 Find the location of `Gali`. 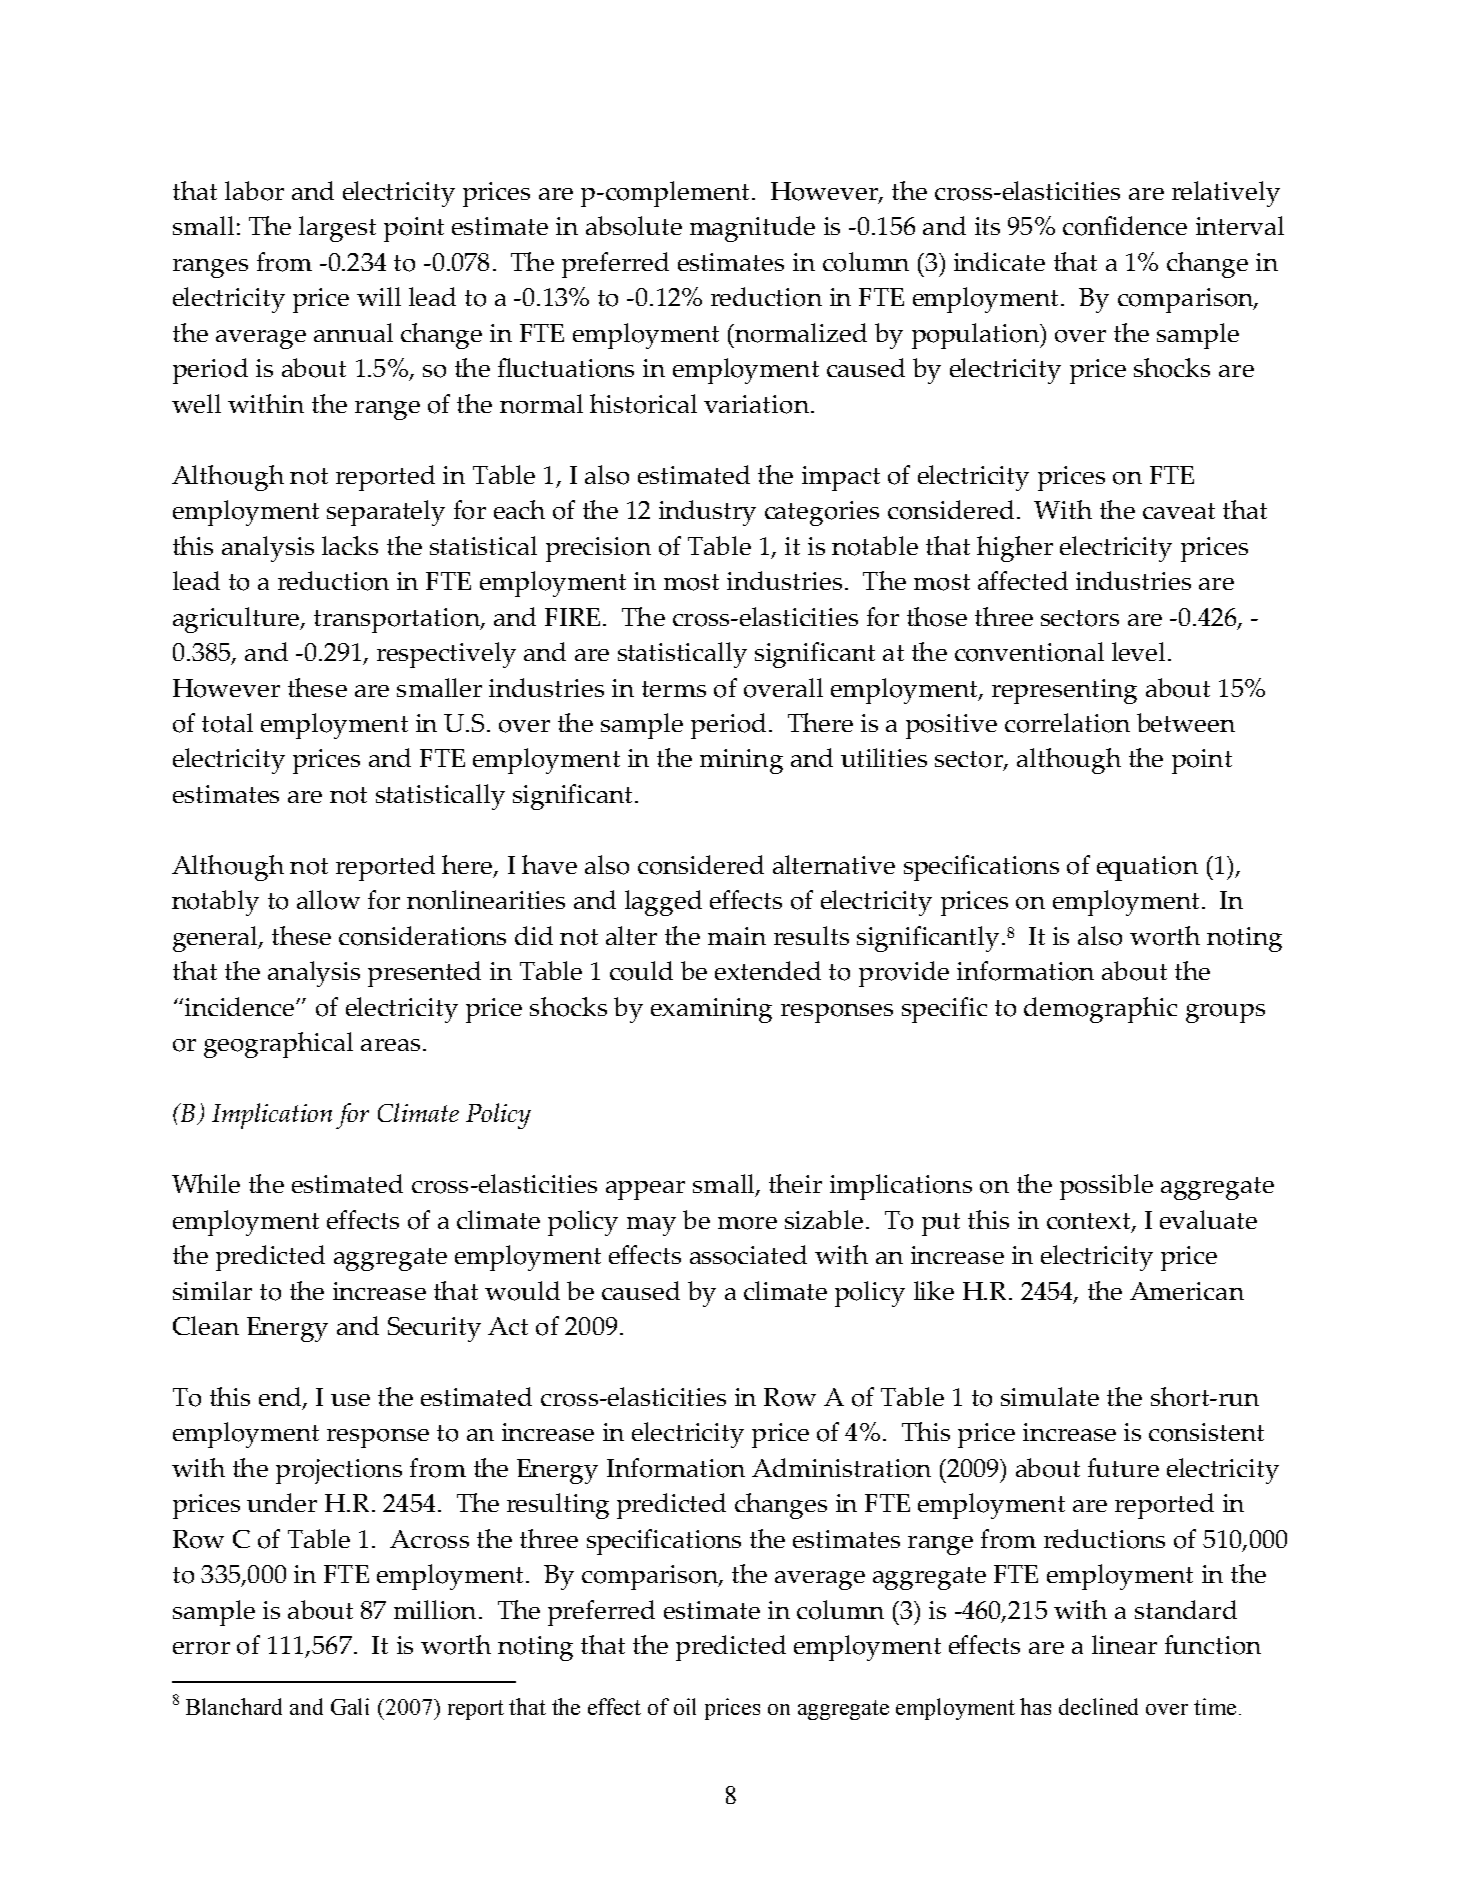

Gali is located at coordinates (350, 1706).
